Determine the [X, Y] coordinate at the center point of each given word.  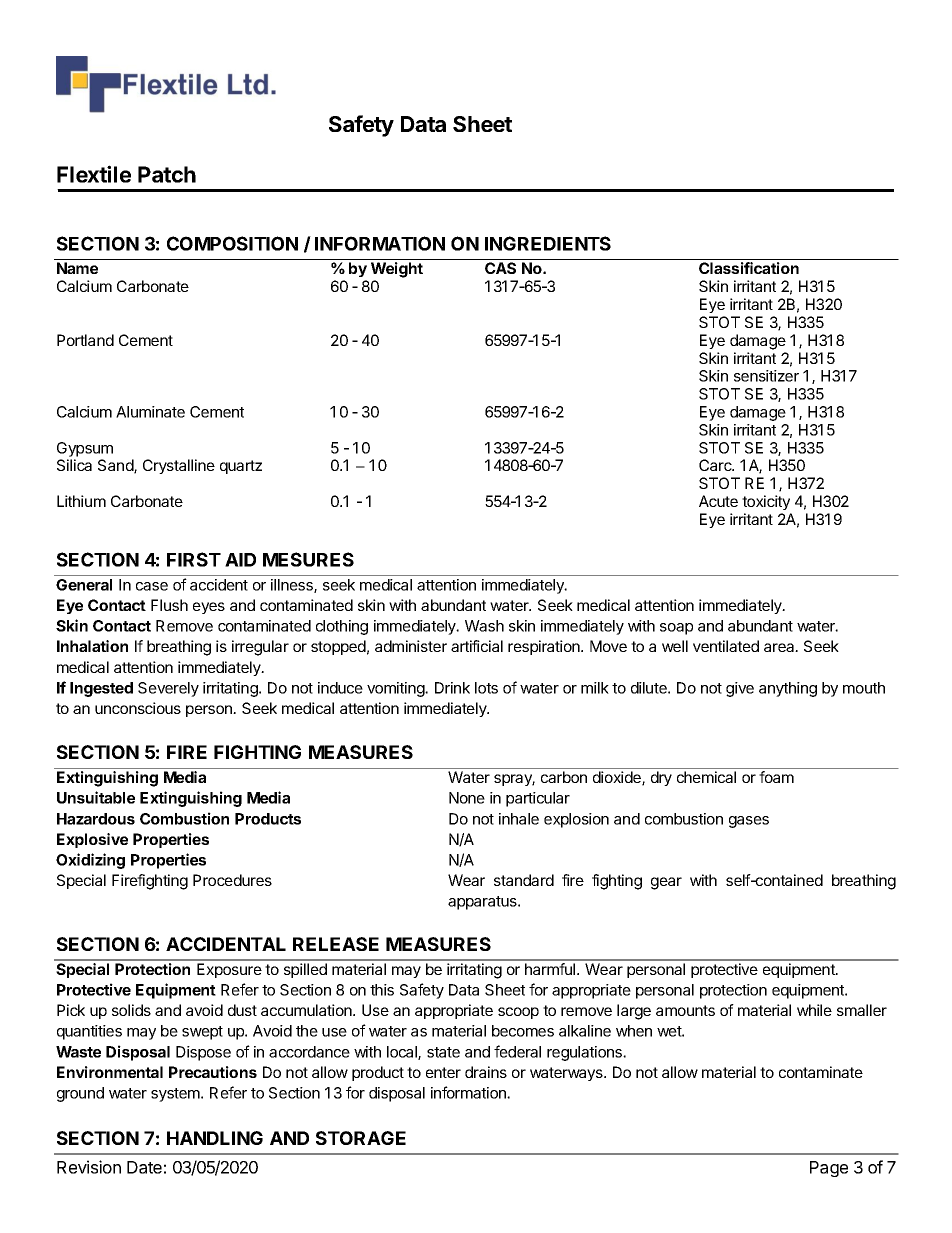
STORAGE [361, 1138]
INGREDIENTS [548, 243]
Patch [167, 174]
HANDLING [215, 1138]
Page [829, 1169]
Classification [749, 268]
